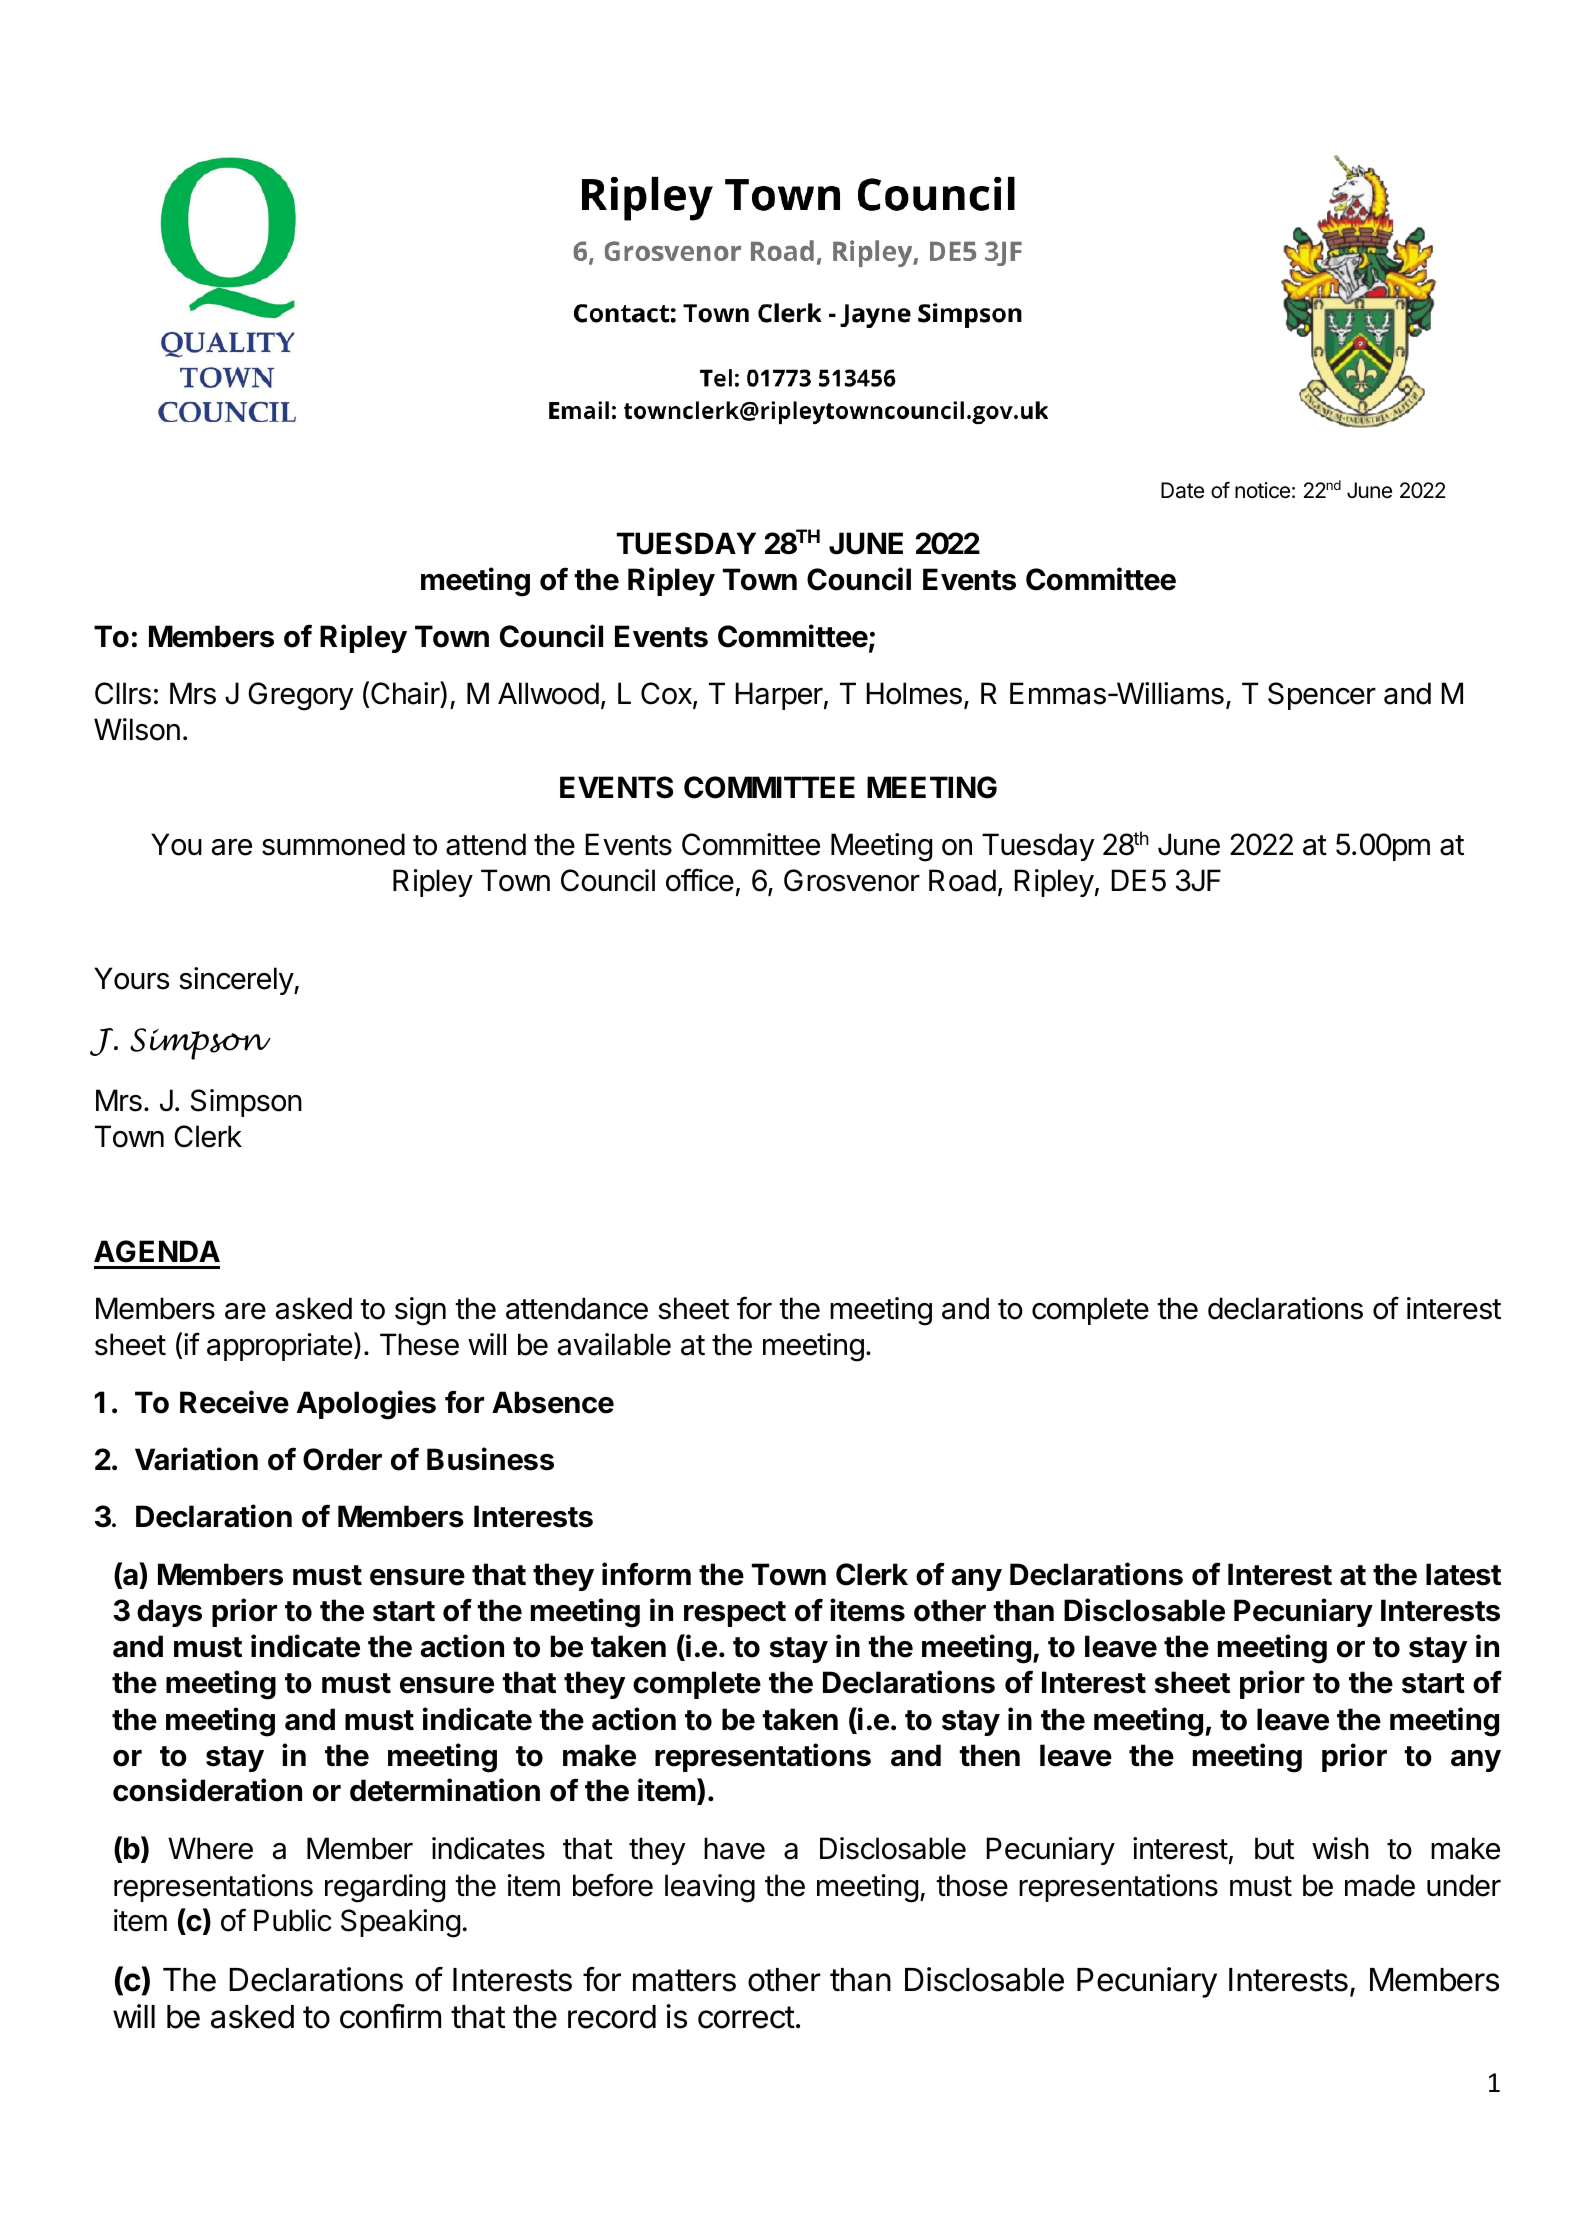 This page has height=2229, width=1576. What do you see at coordinates (157, 1251) in the page?
I see `AGENDA` at bounding box center [157, 1251].
